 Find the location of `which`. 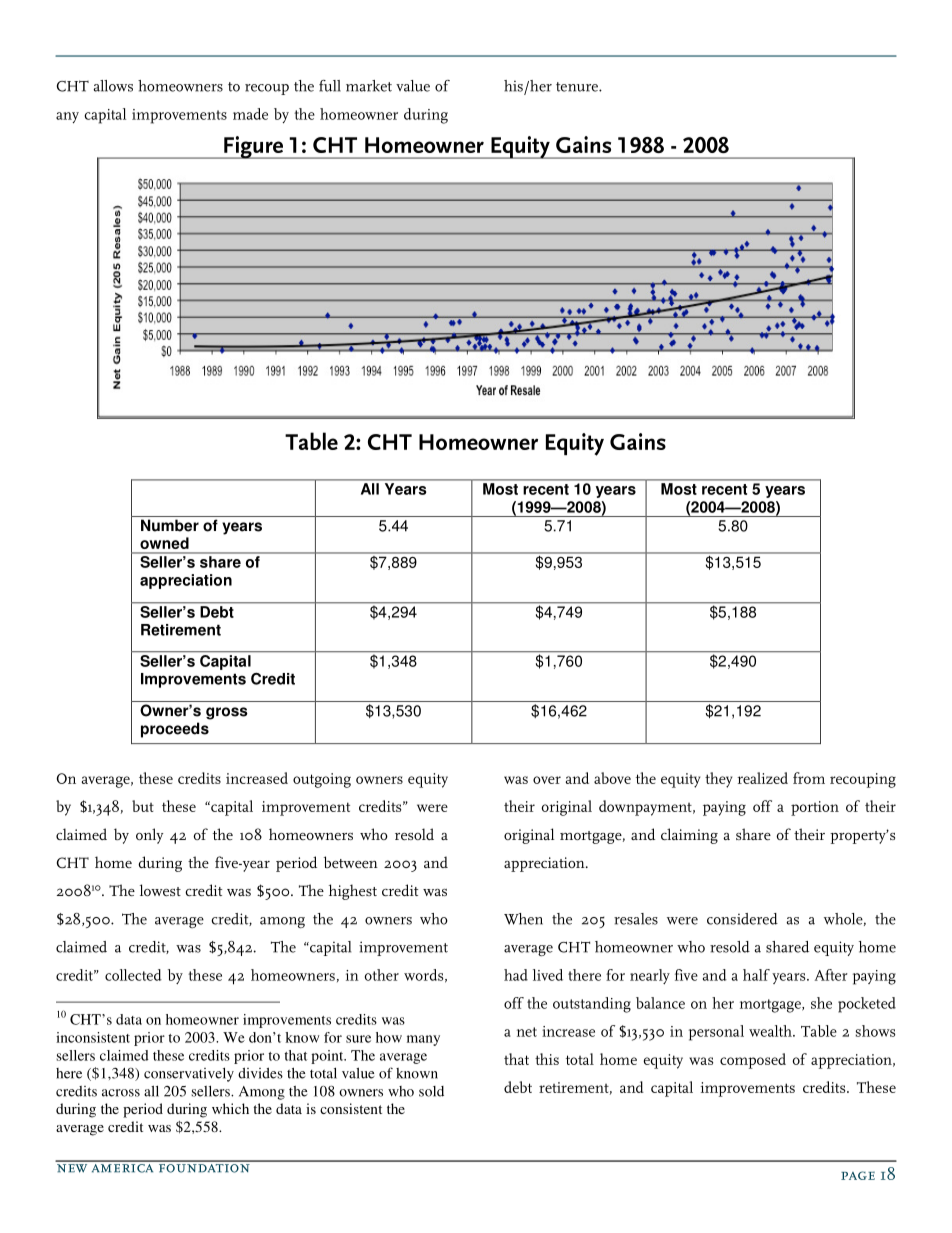

which is located at coordinates (230, 1108).
